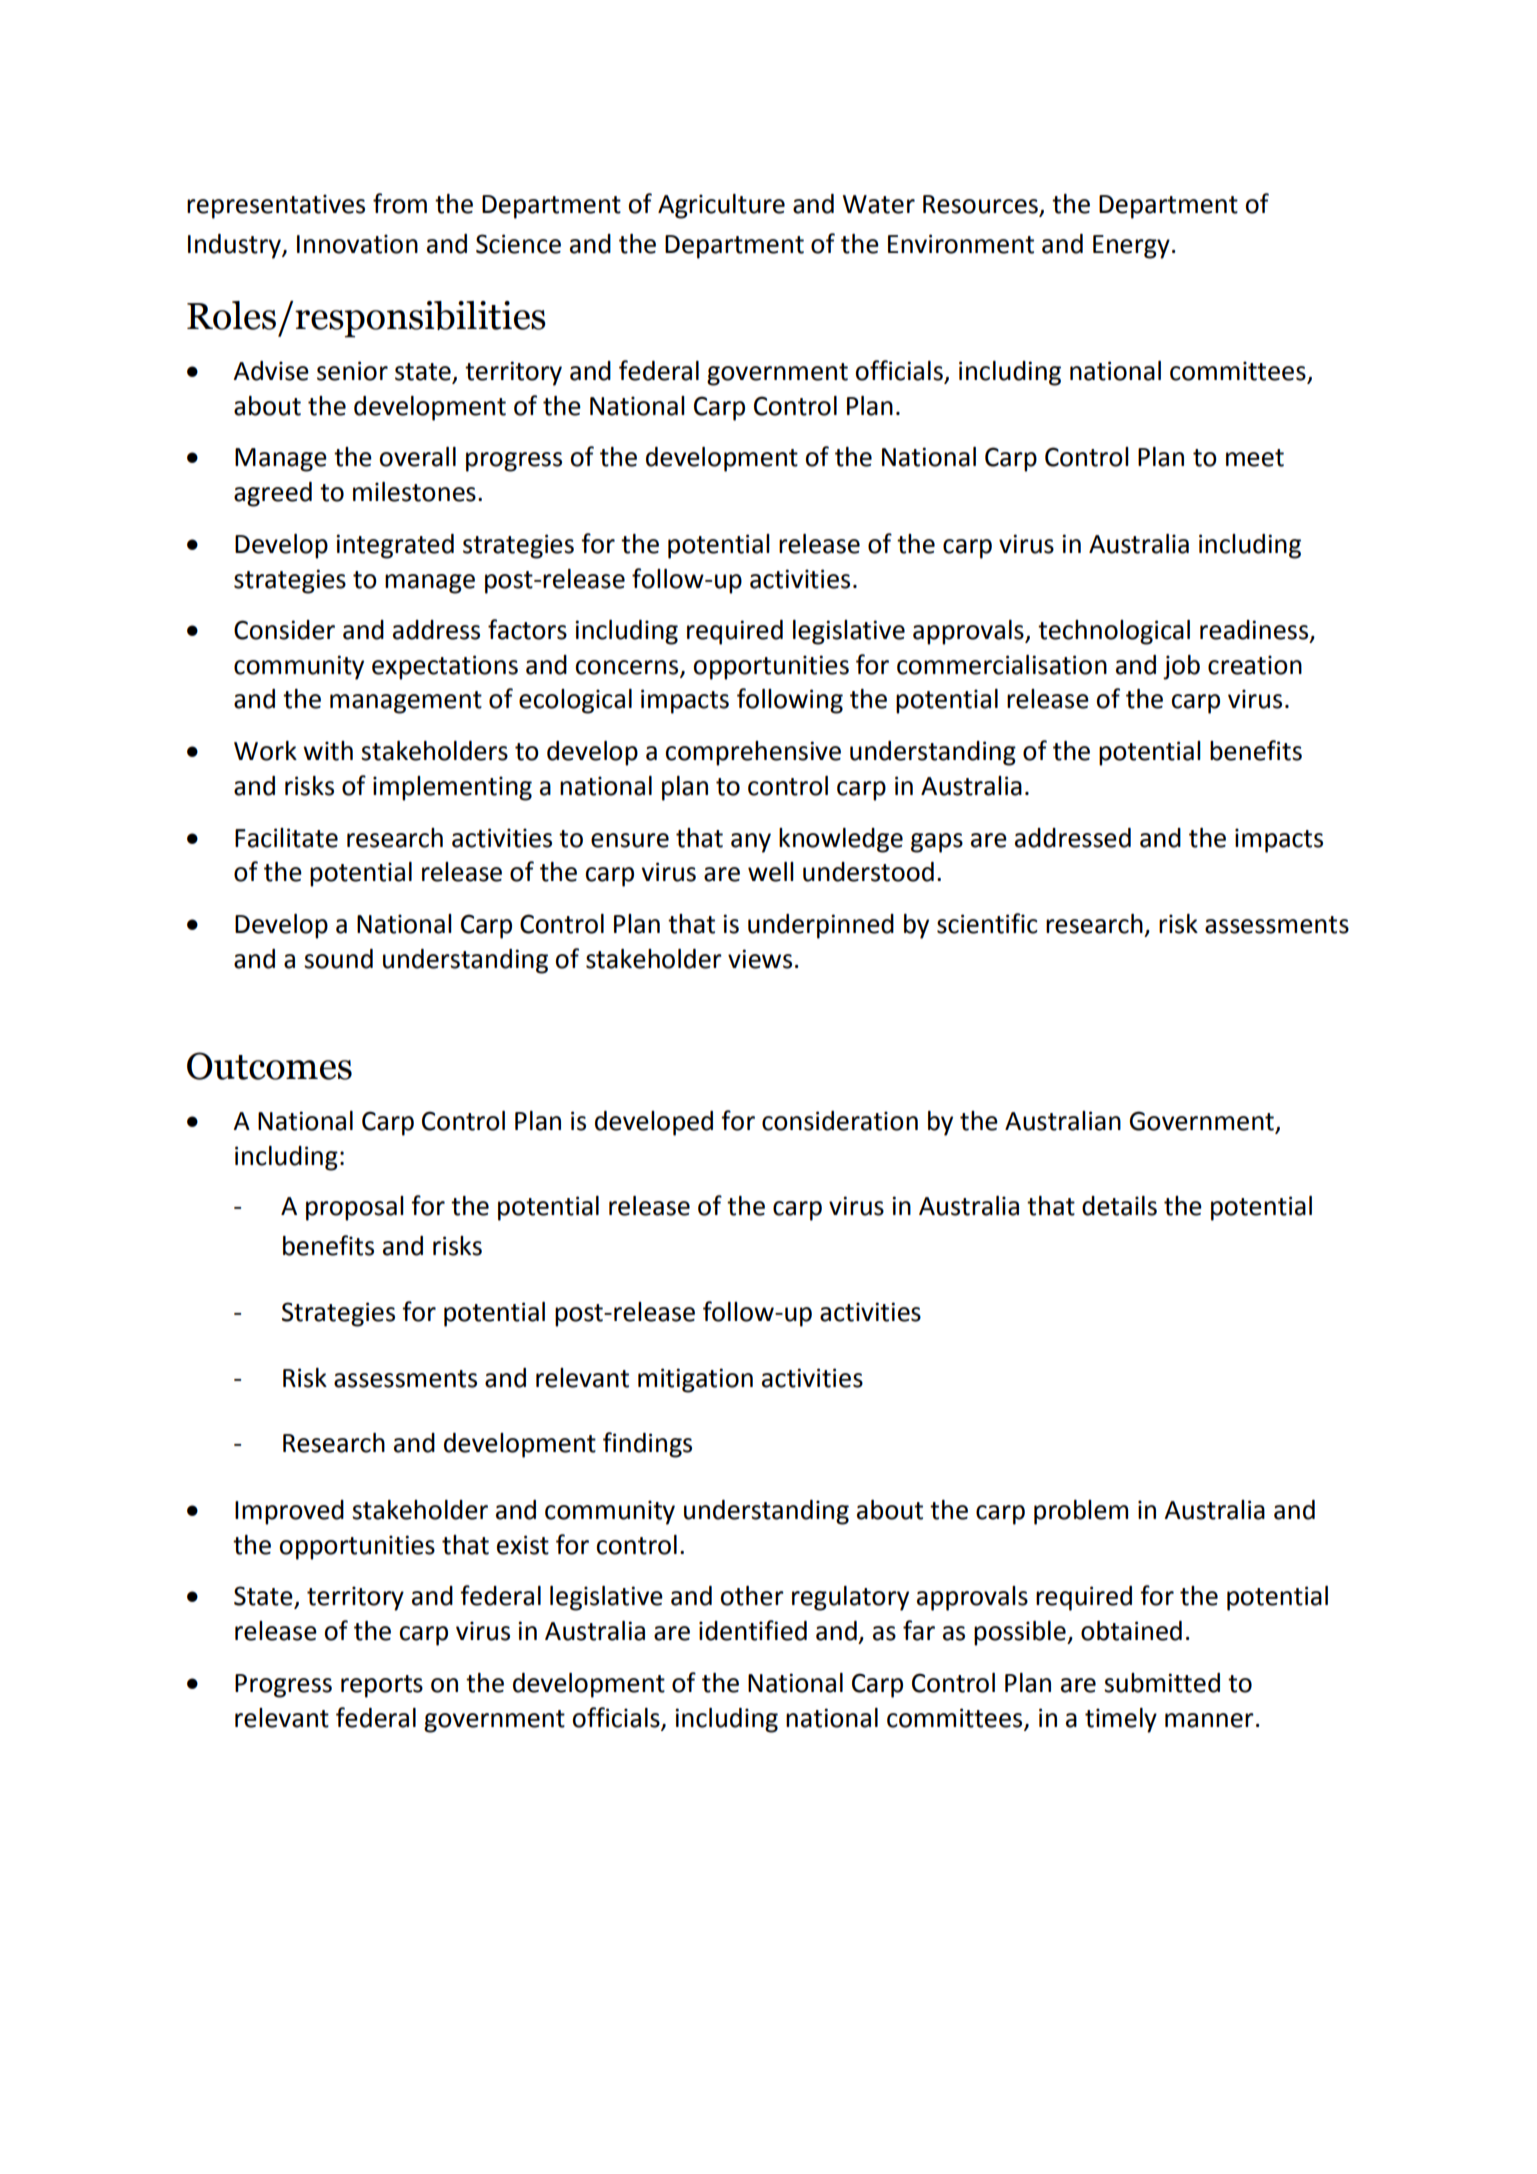  What do you see at coordinates (753, 753) in the screenshot?
I see `comprehensive` at bounding box center [753, 753].
